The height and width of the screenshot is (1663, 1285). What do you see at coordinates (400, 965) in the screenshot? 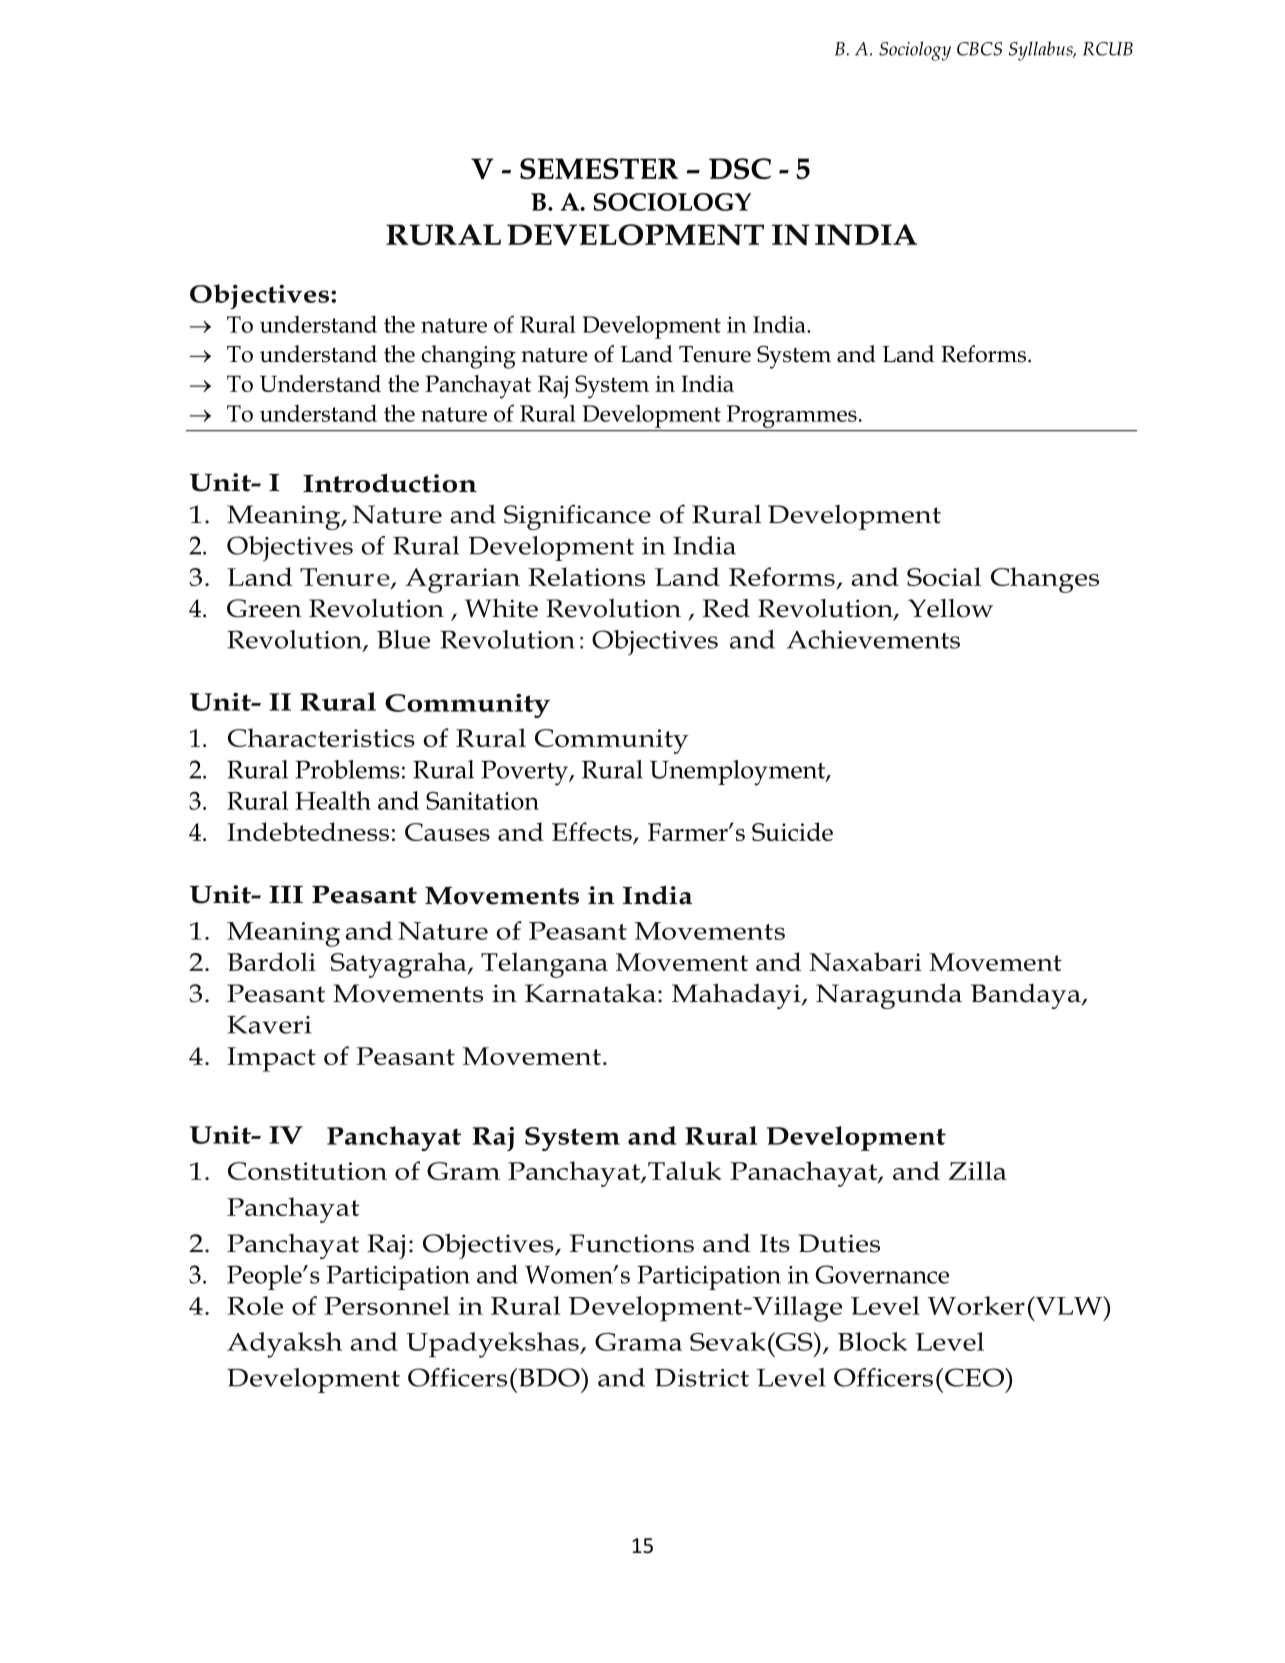
I see `Satyagraha` at bounding box center [400, 965].
